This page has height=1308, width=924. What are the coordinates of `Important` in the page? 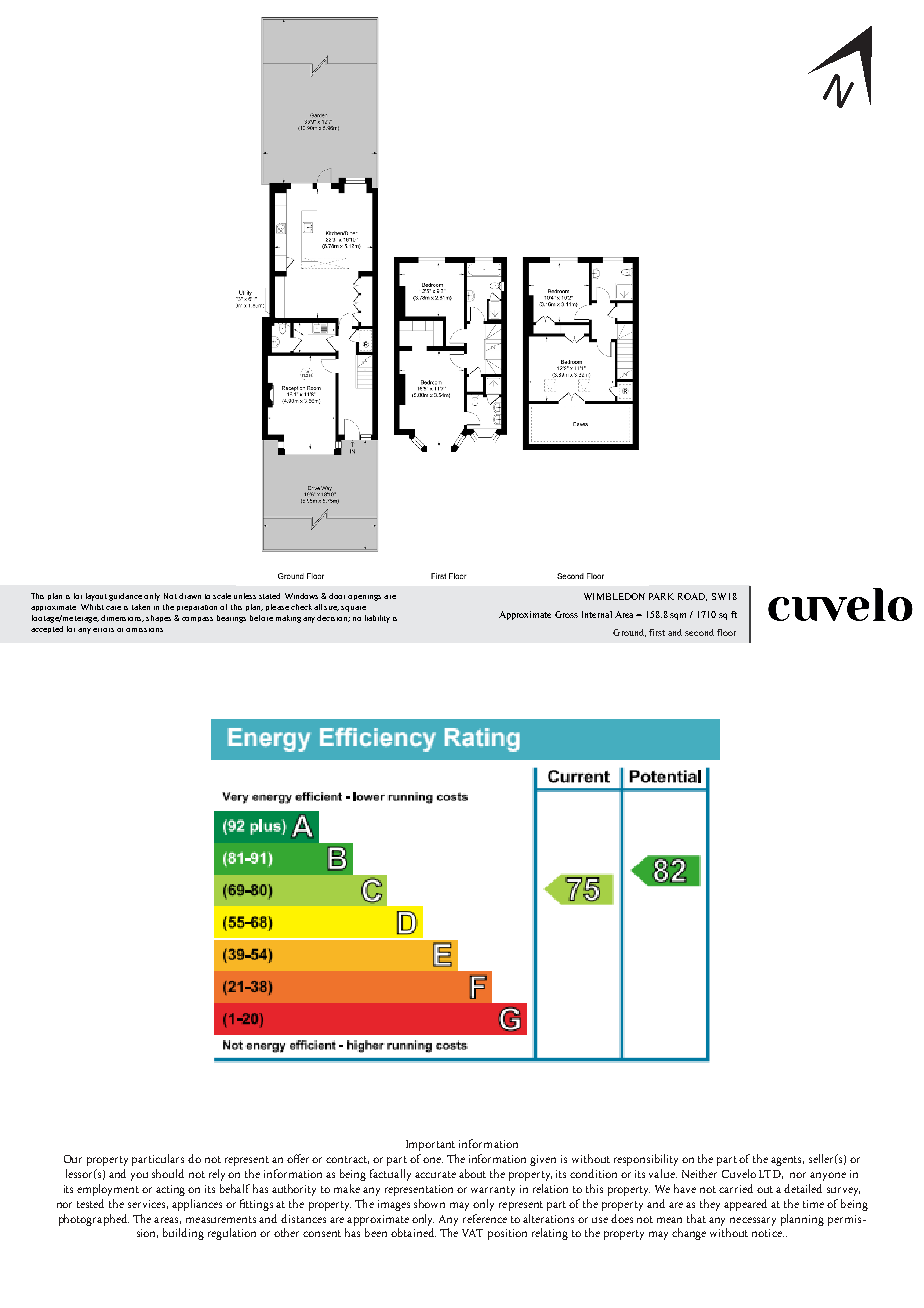 It's located at (430, 1145).
